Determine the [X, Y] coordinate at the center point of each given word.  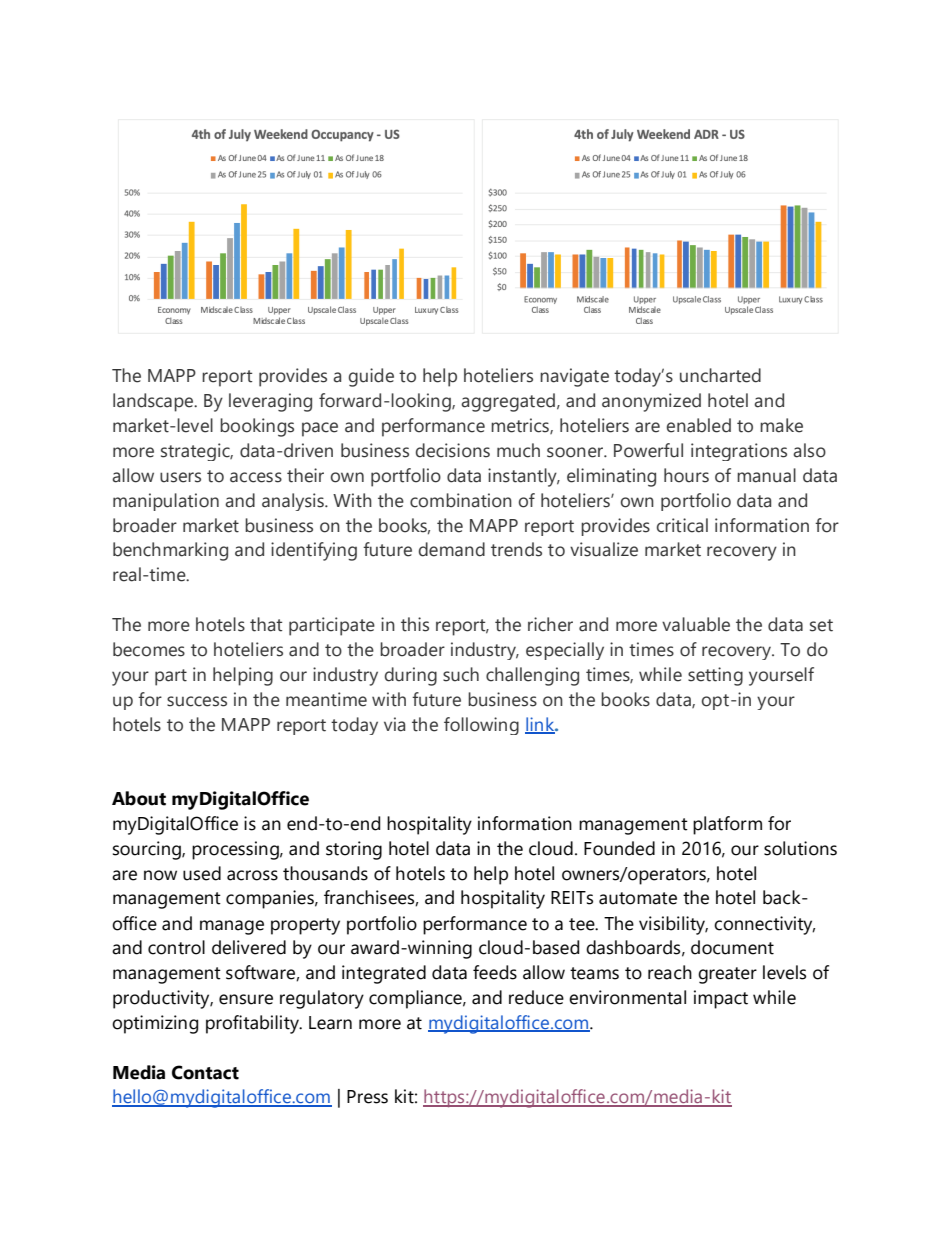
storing [354, 850]
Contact [205, 1072]
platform [727, 825]
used [202, 873]
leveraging [270, 402]
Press [367, 1097]
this [415, 624]
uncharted [720, 375]
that [266, 624]
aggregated [508, 402]
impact [721, 999]
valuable [696, 624]
